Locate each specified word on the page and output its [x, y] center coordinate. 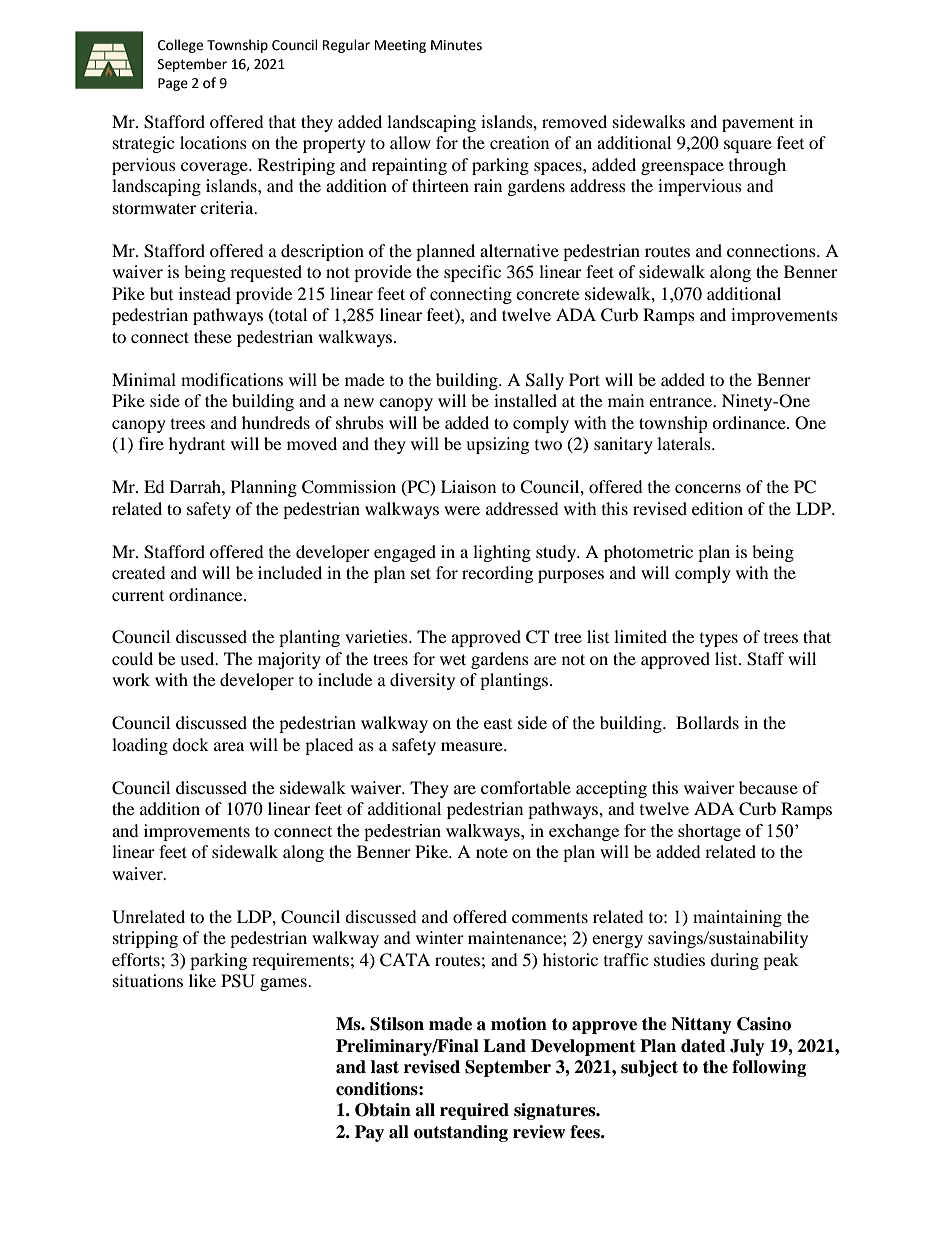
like [202, 980]
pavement [758, 124]
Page [173, 84]
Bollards [707, 722]
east [498, 724]
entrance [682, 401]
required [474, 1111]
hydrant [197, 445]
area [229, 746]
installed [525, 400]
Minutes [456, 45]
